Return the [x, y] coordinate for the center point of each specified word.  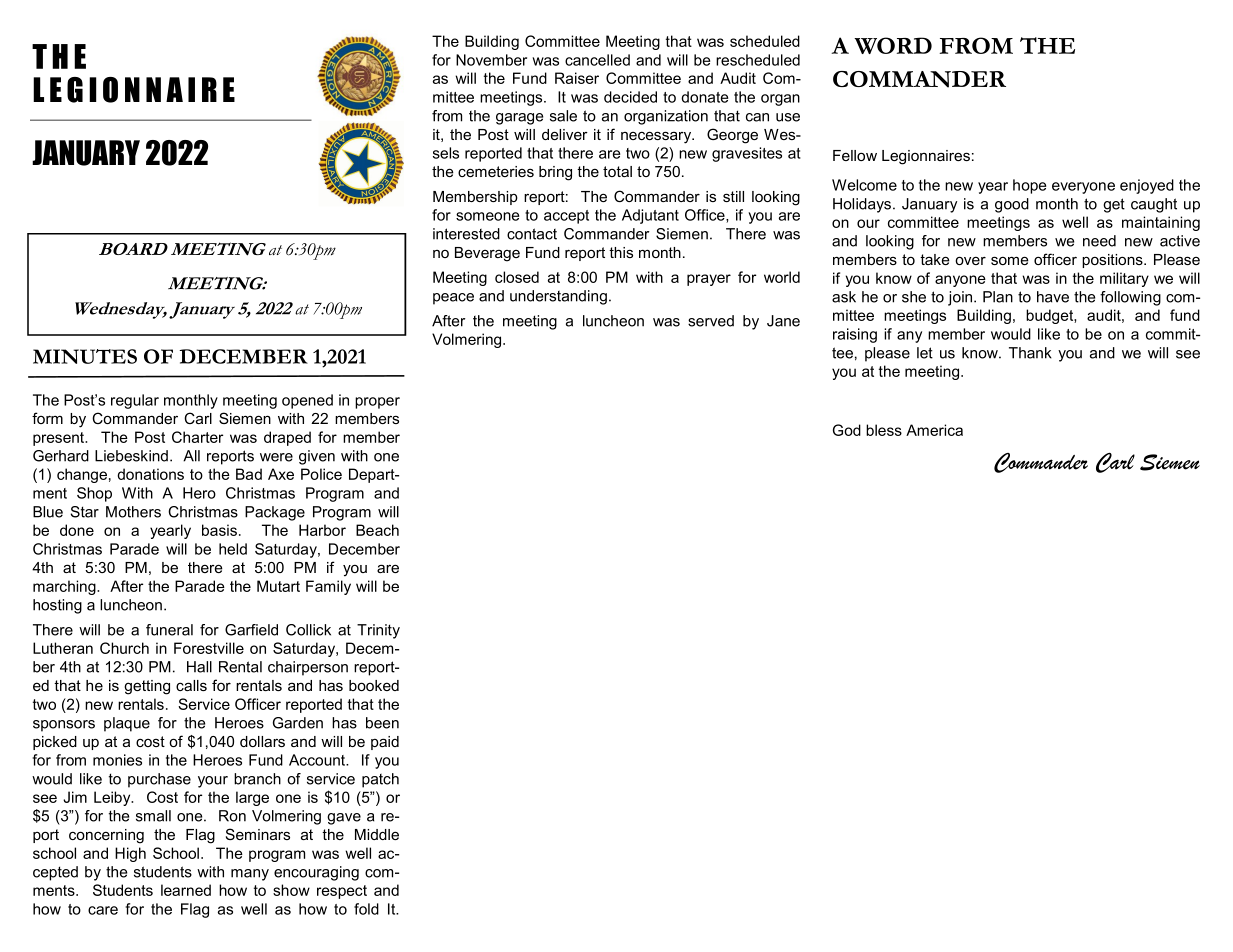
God [847, 430]
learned [186, 890]
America [934, 430]
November [491, 60]
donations [150, 474]
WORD [893, 45]
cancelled [597, 60]
